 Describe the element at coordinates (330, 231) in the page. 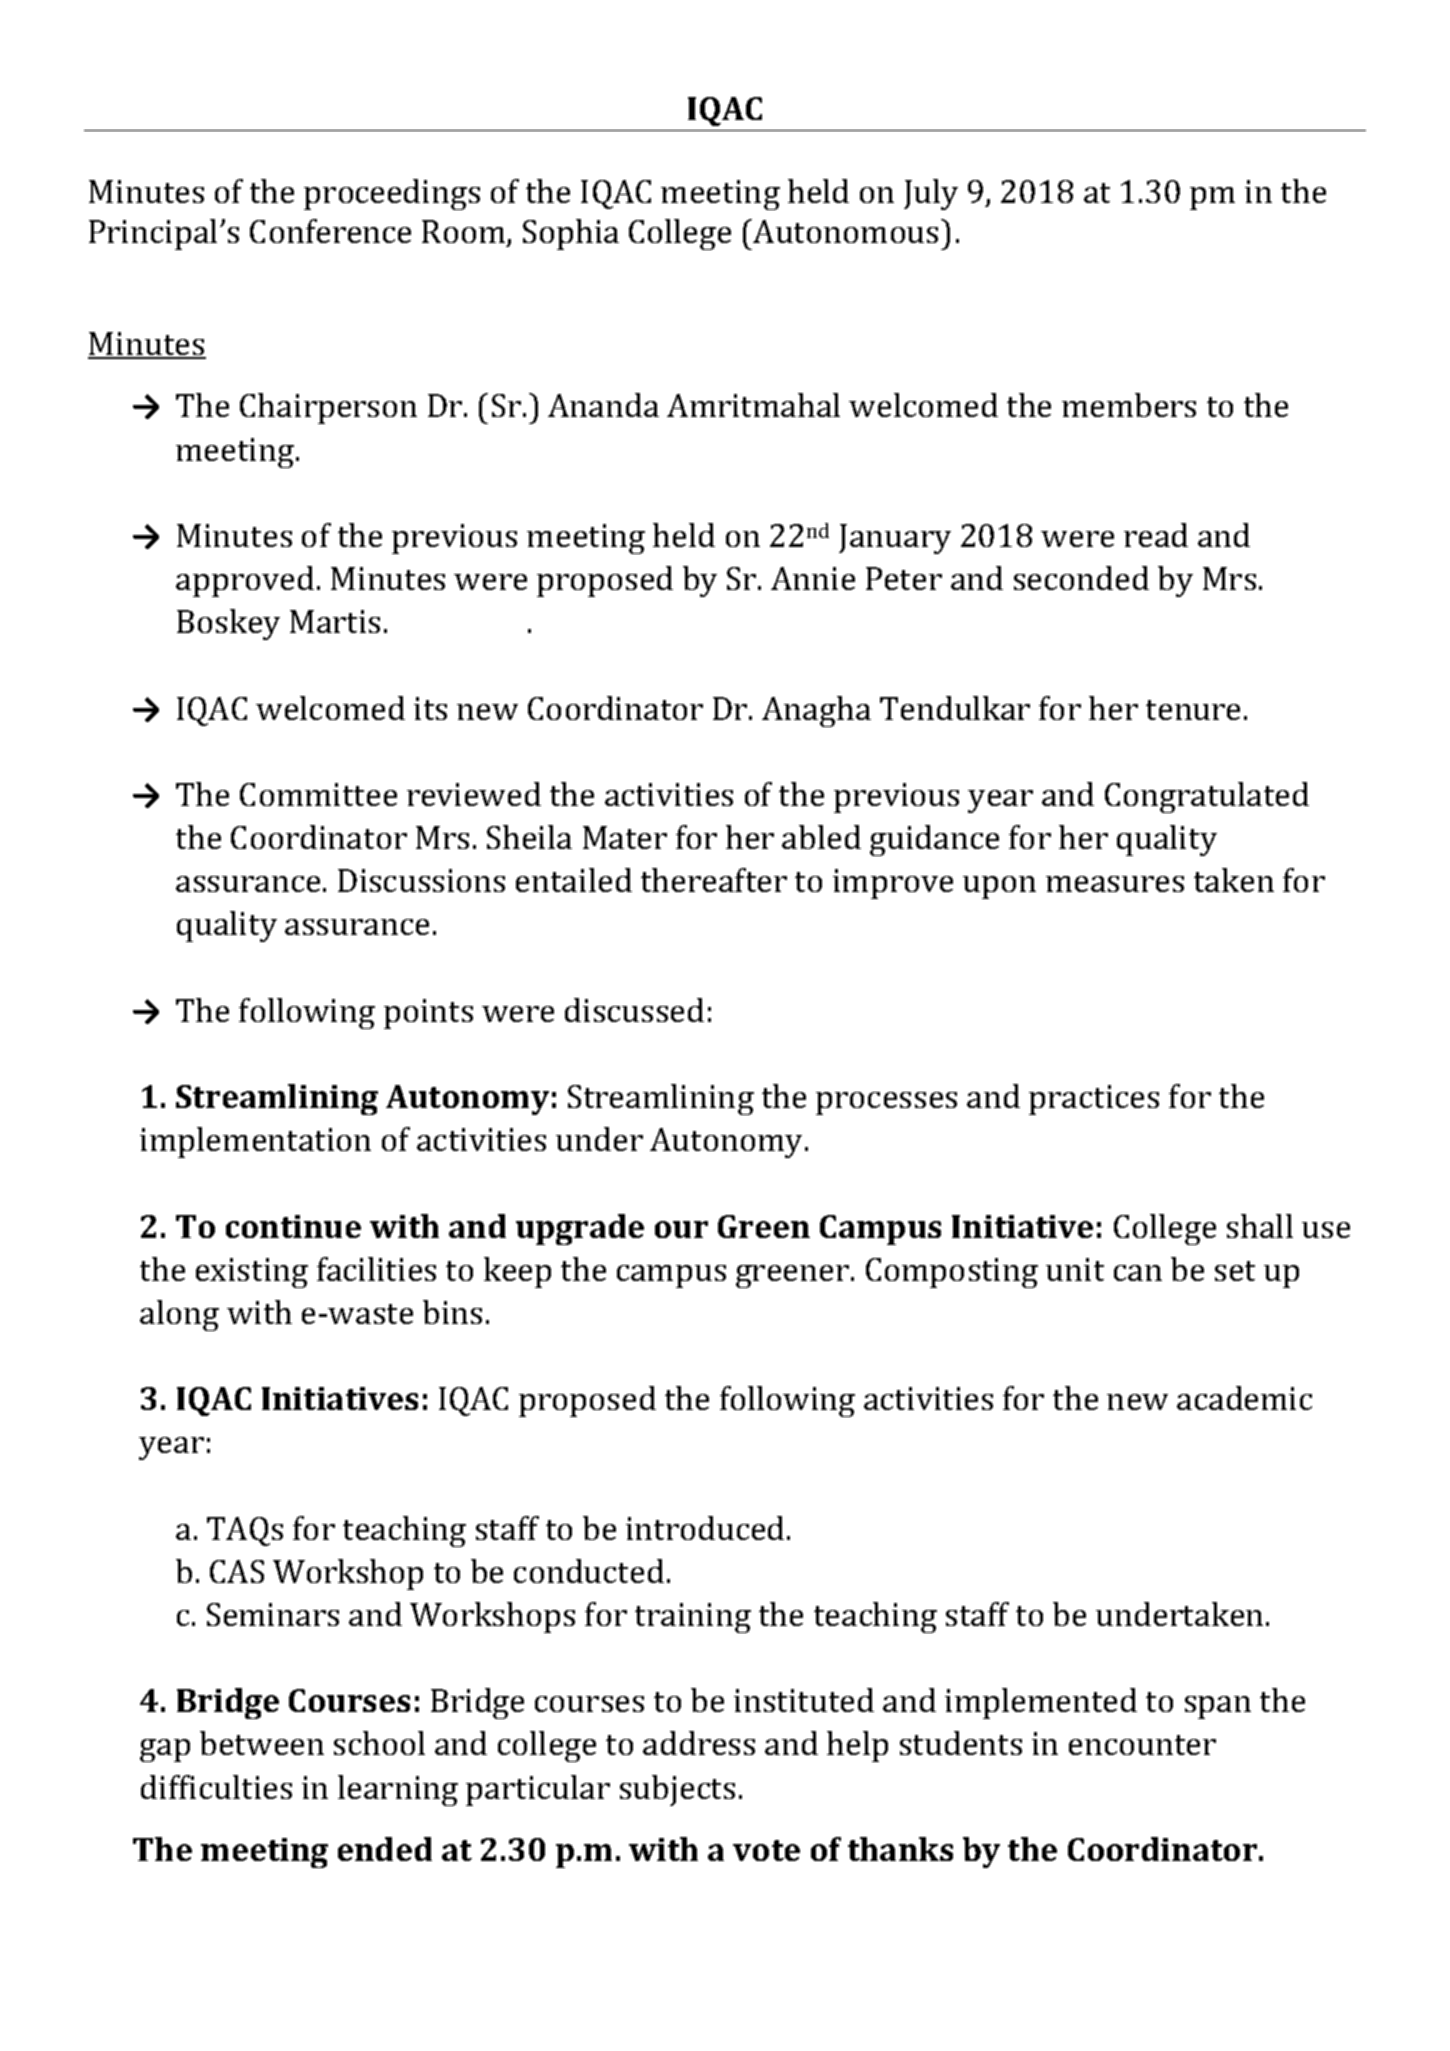

I see `Conference` at that location.
